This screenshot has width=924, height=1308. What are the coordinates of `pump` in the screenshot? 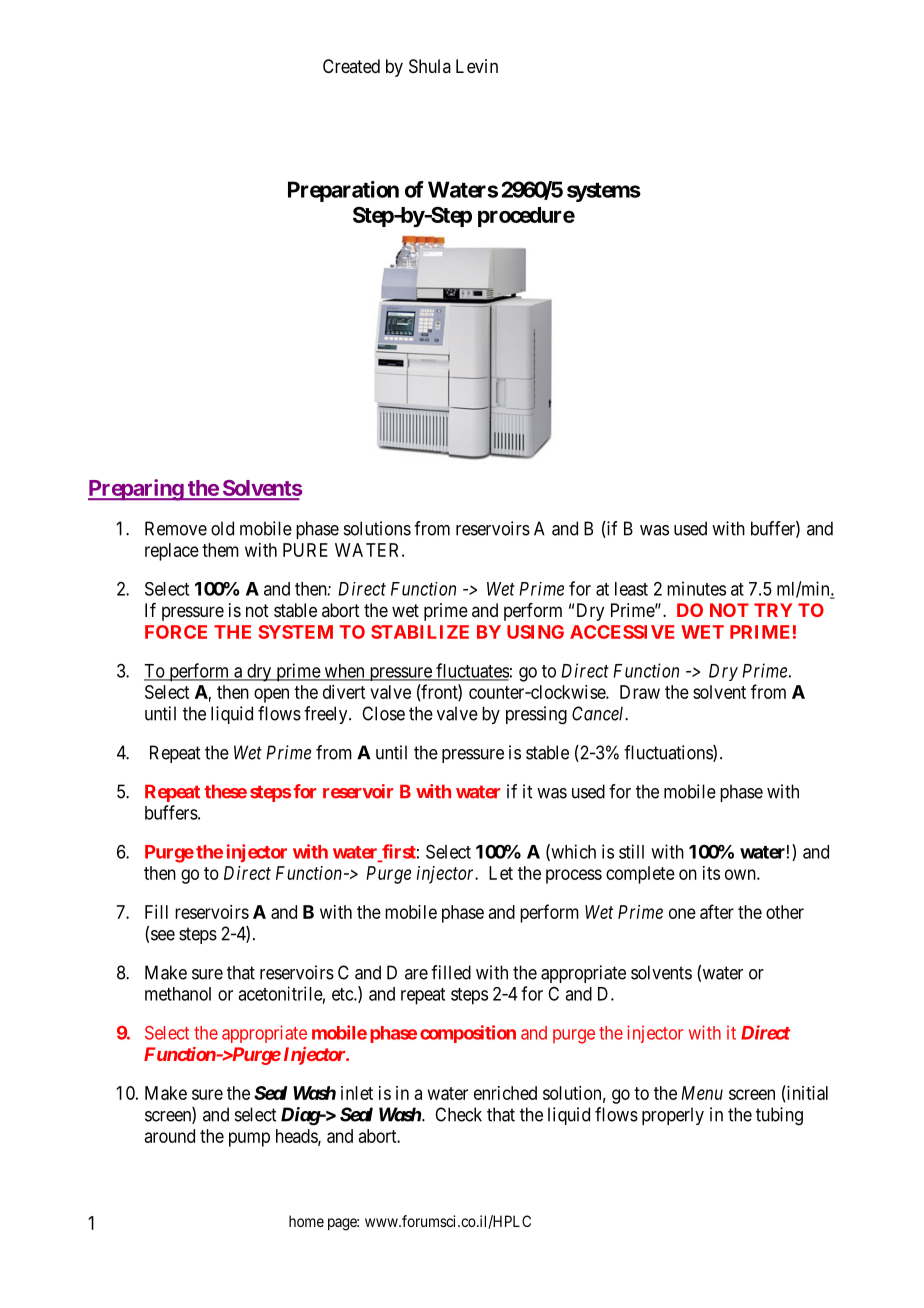 It's located at (249, 1139).
